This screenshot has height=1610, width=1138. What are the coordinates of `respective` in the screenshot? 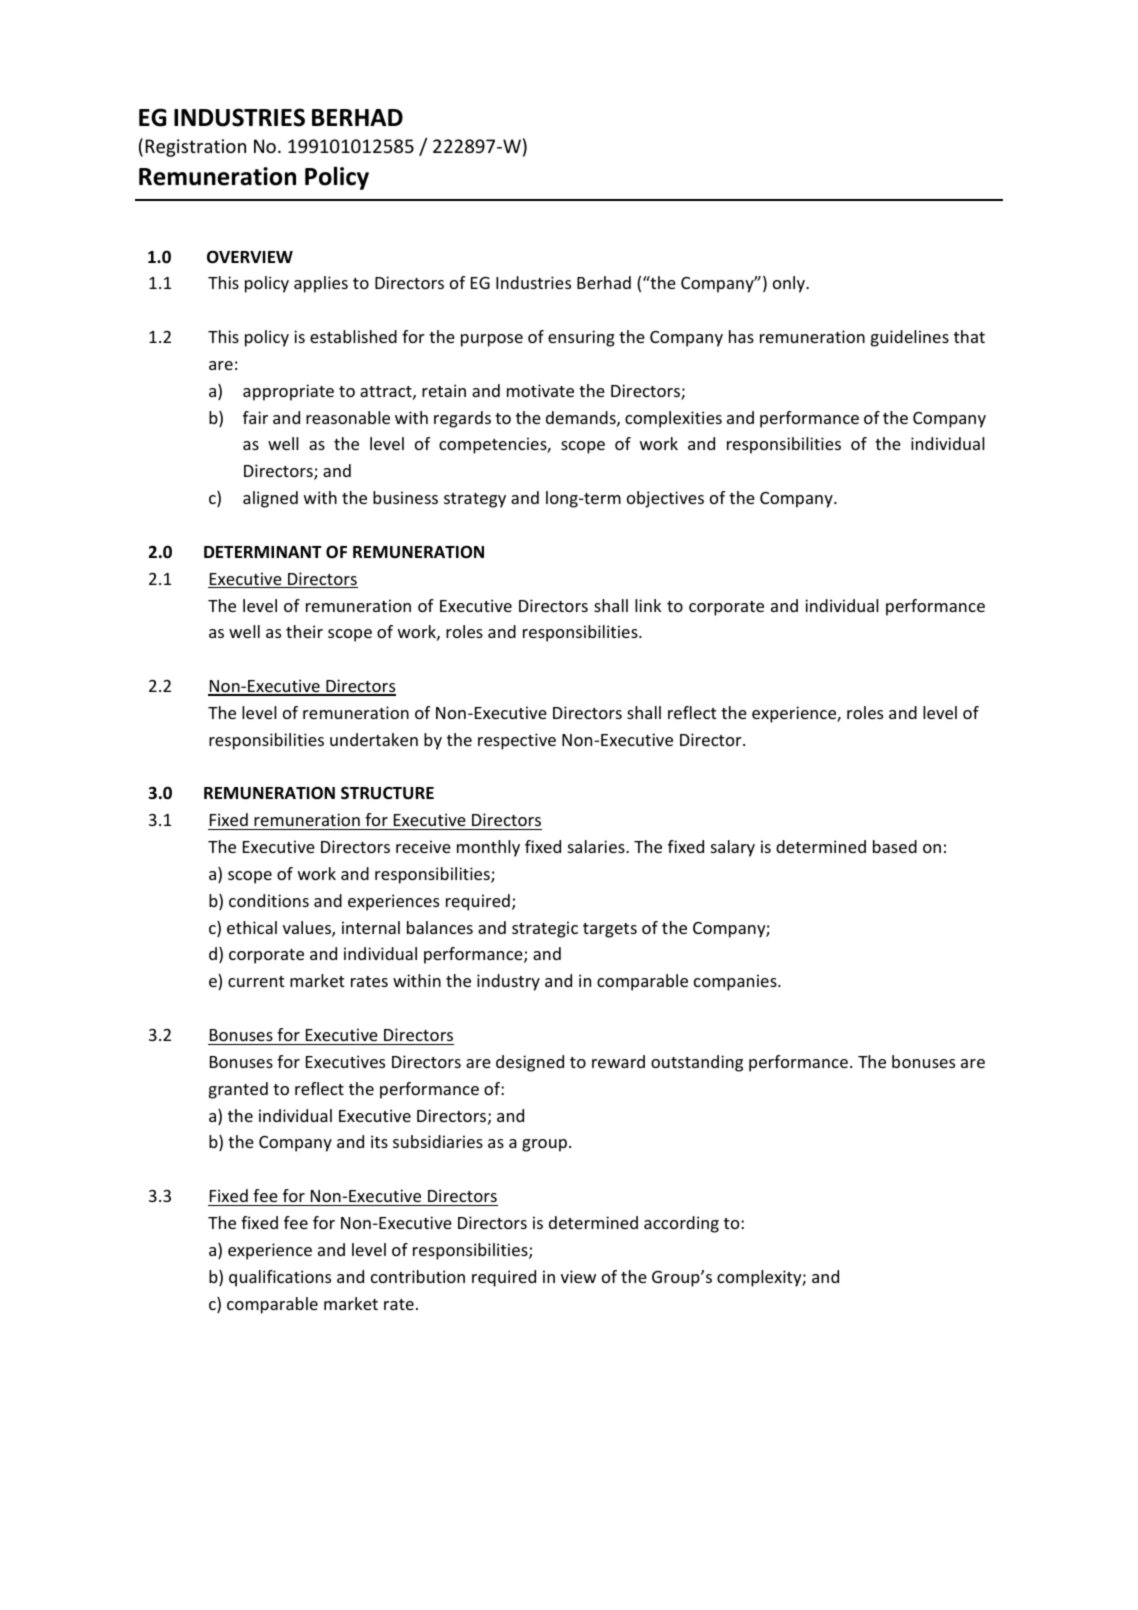 It's located at (517, 741).
